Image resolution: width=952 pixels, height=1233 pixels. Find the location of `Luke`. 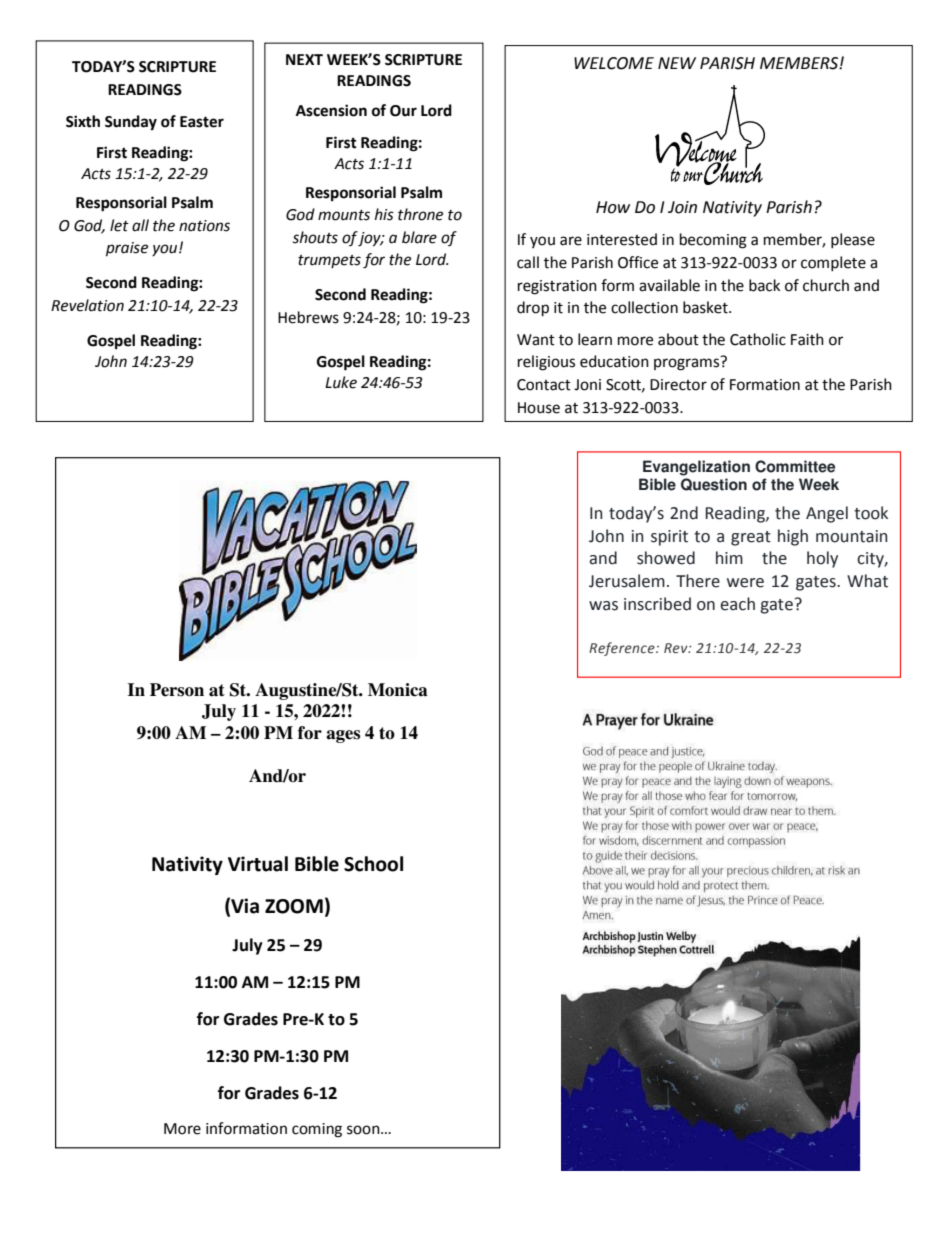

Luke is located at coordinates (341, 382).
